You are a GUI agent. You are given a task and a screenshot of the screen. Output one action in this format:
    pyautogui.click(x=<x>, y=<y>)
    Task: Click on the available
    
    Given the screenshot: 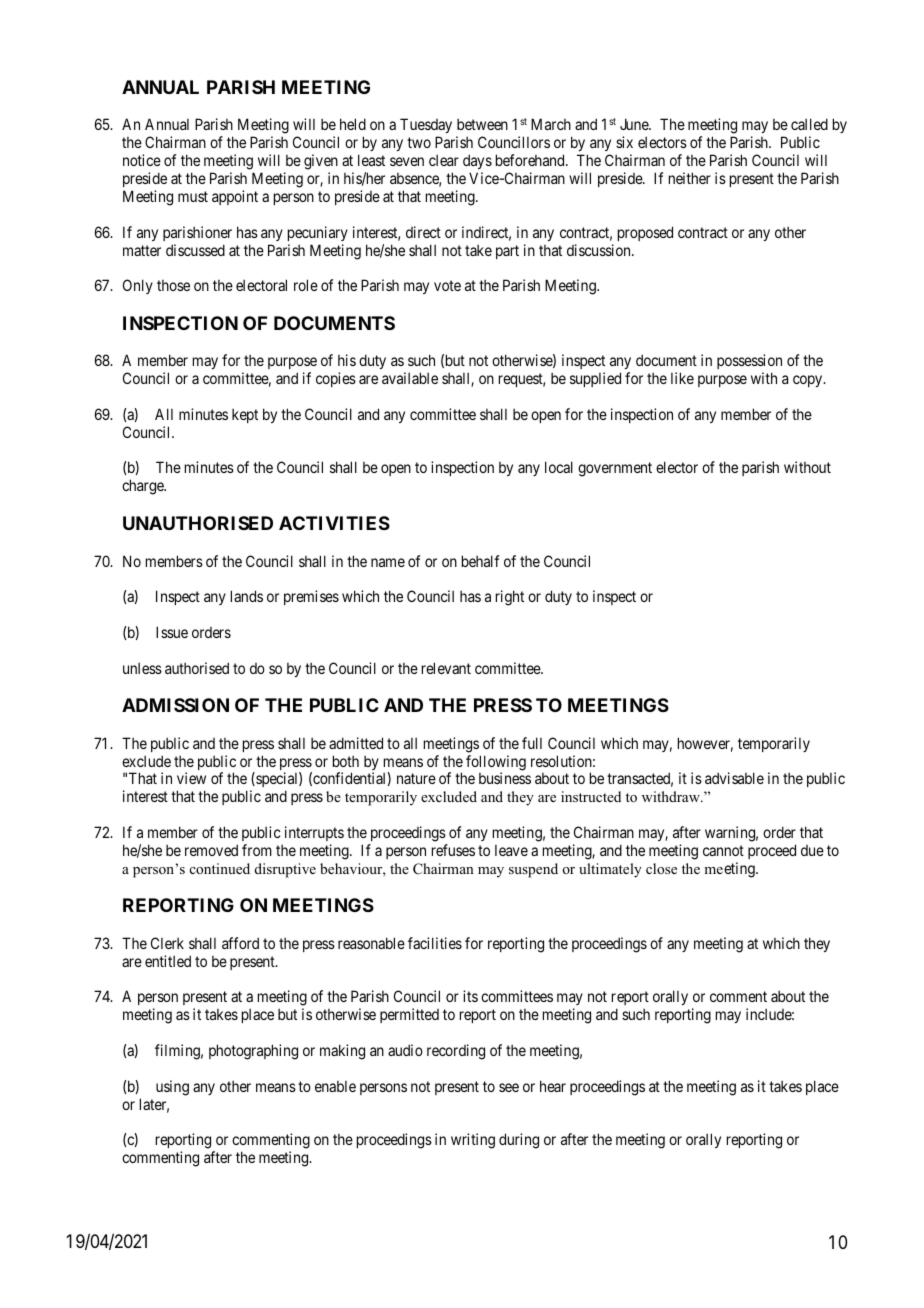 What is the action you would take?
    pyautogui.click(x=410, y=378)
